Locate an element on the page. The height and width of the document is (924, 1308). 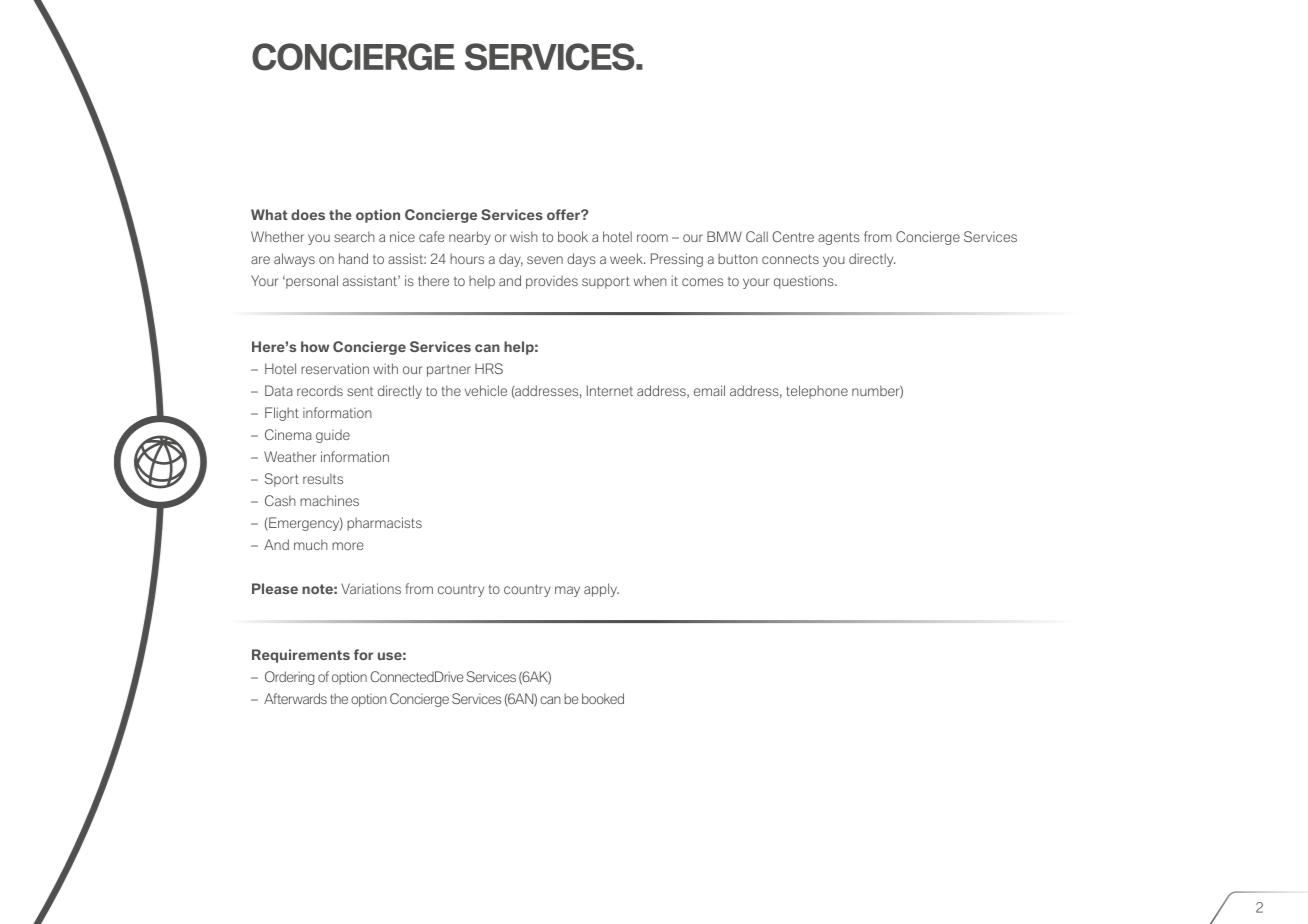
wish is located at coordinates (524, 236).
